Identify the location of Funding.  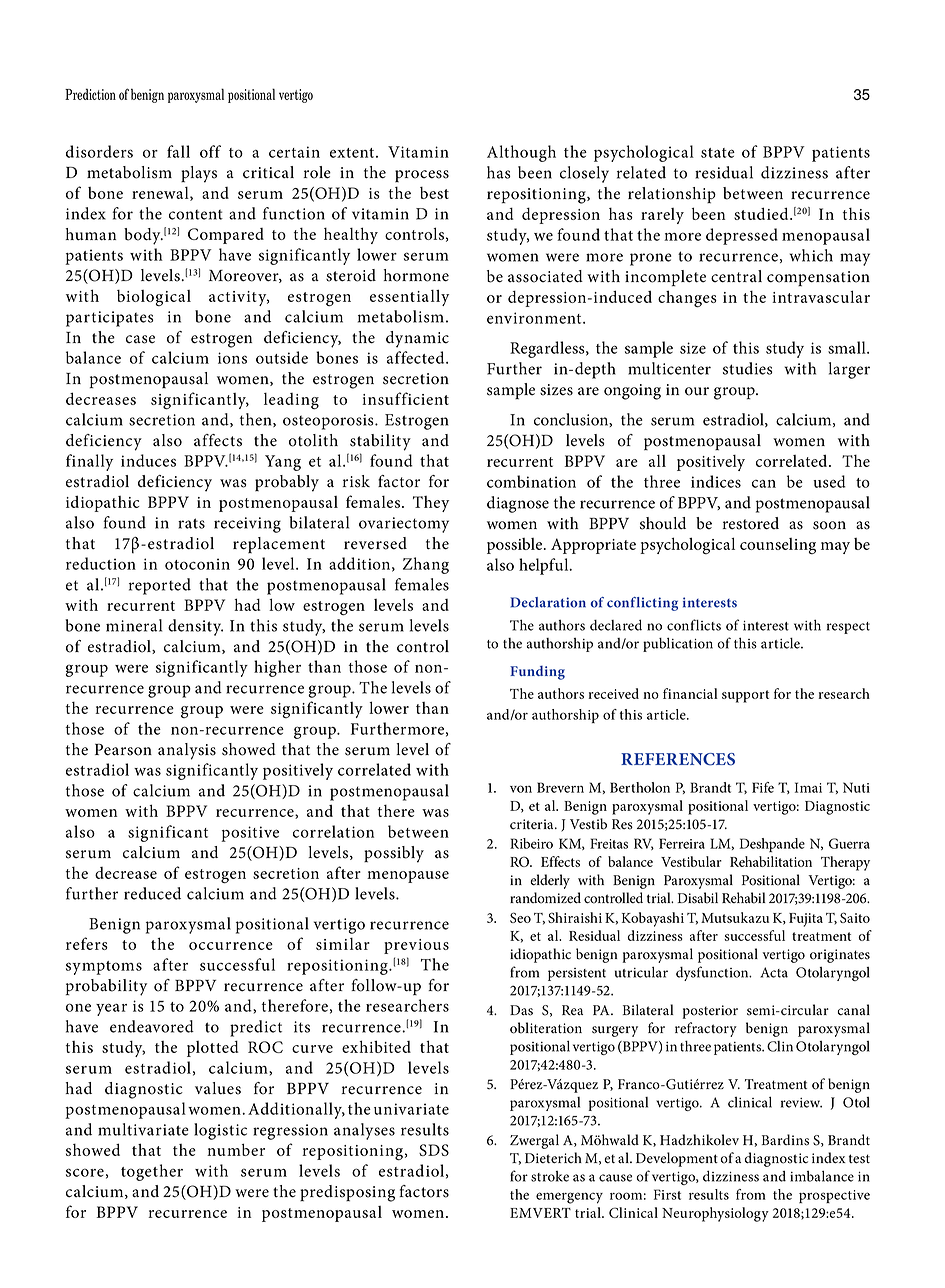
(537, 673).
